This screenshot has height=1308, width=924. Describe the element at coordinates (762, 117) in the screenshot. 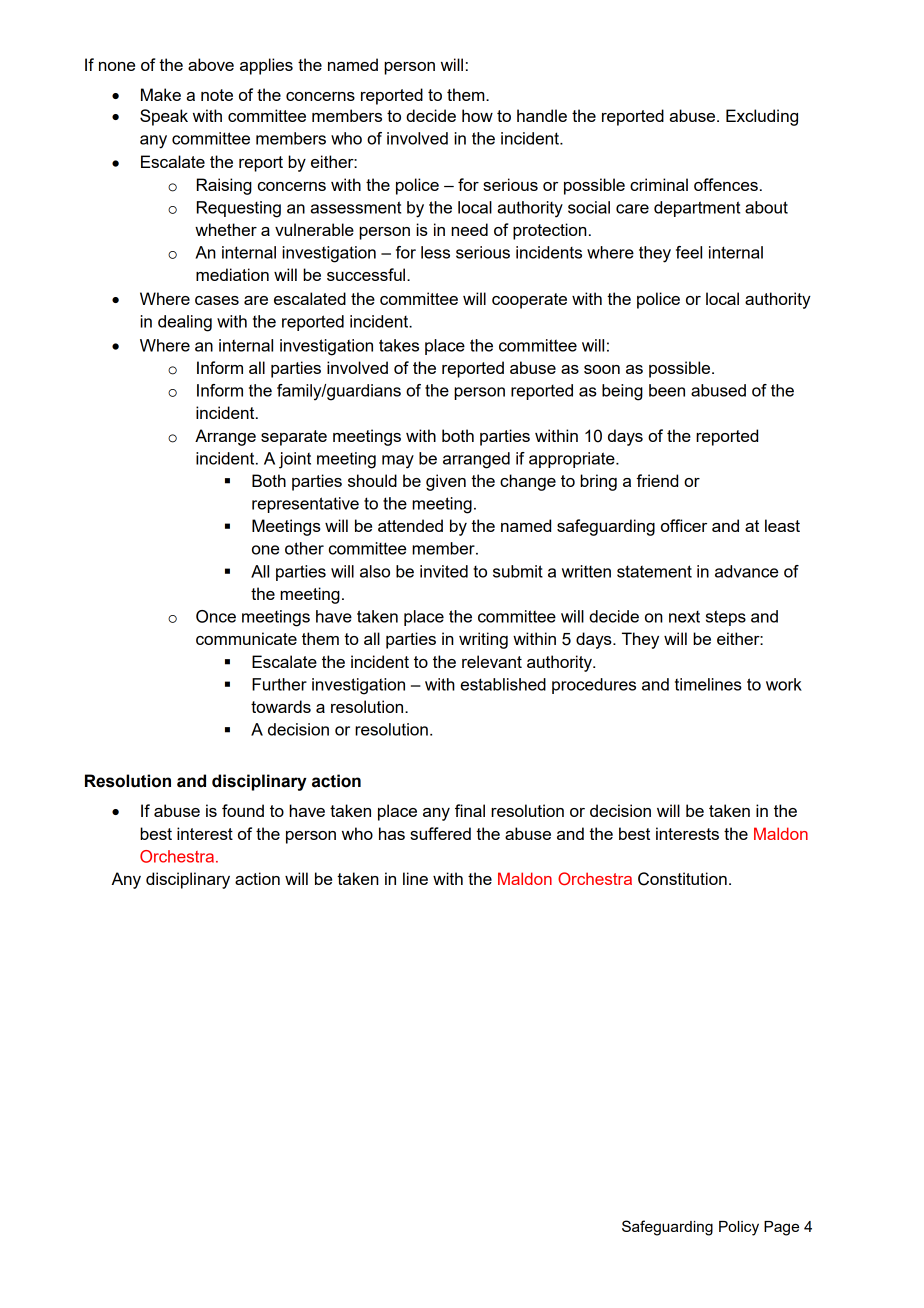

I see `Excluding` at that location.
